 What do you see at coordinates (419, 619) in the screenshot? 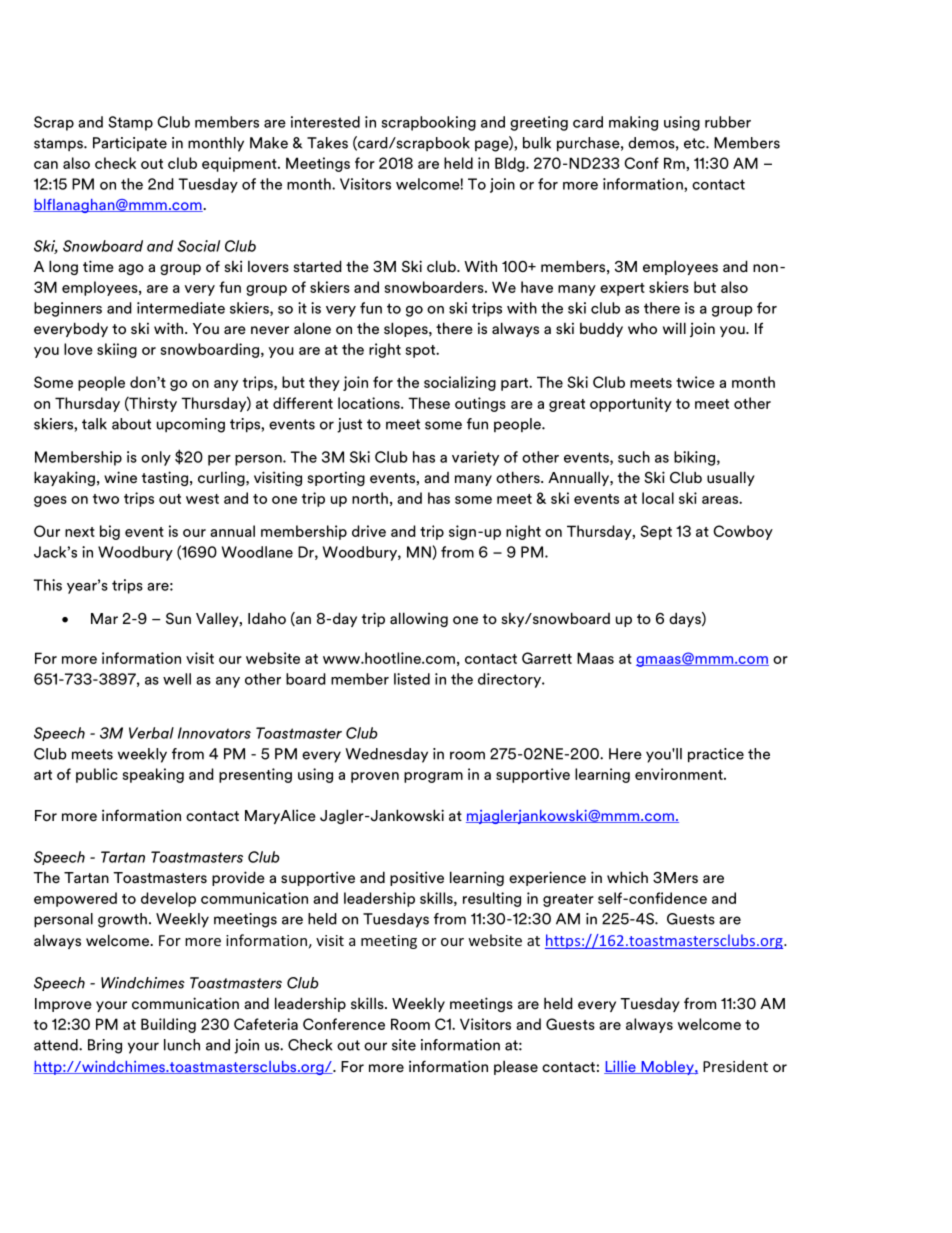
I see `allowing` at bounding box center [419, 619].
